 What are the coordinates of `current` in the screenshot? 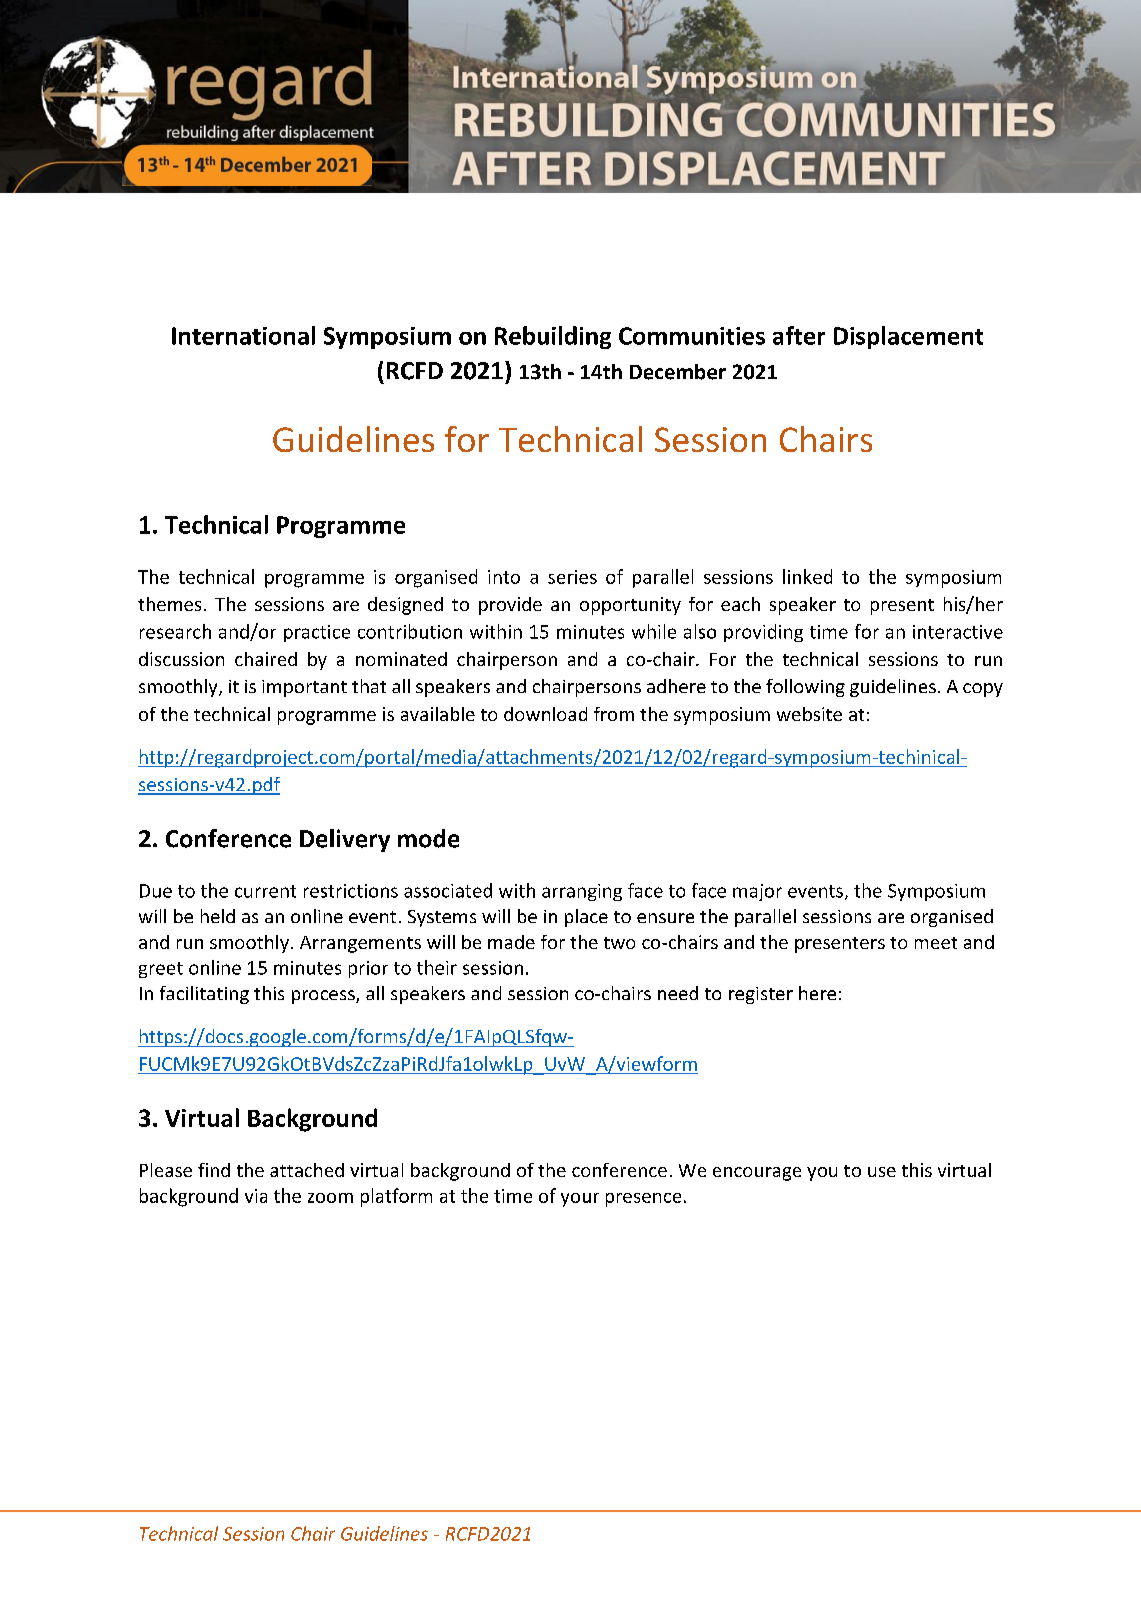 It's located at (265, 891).
